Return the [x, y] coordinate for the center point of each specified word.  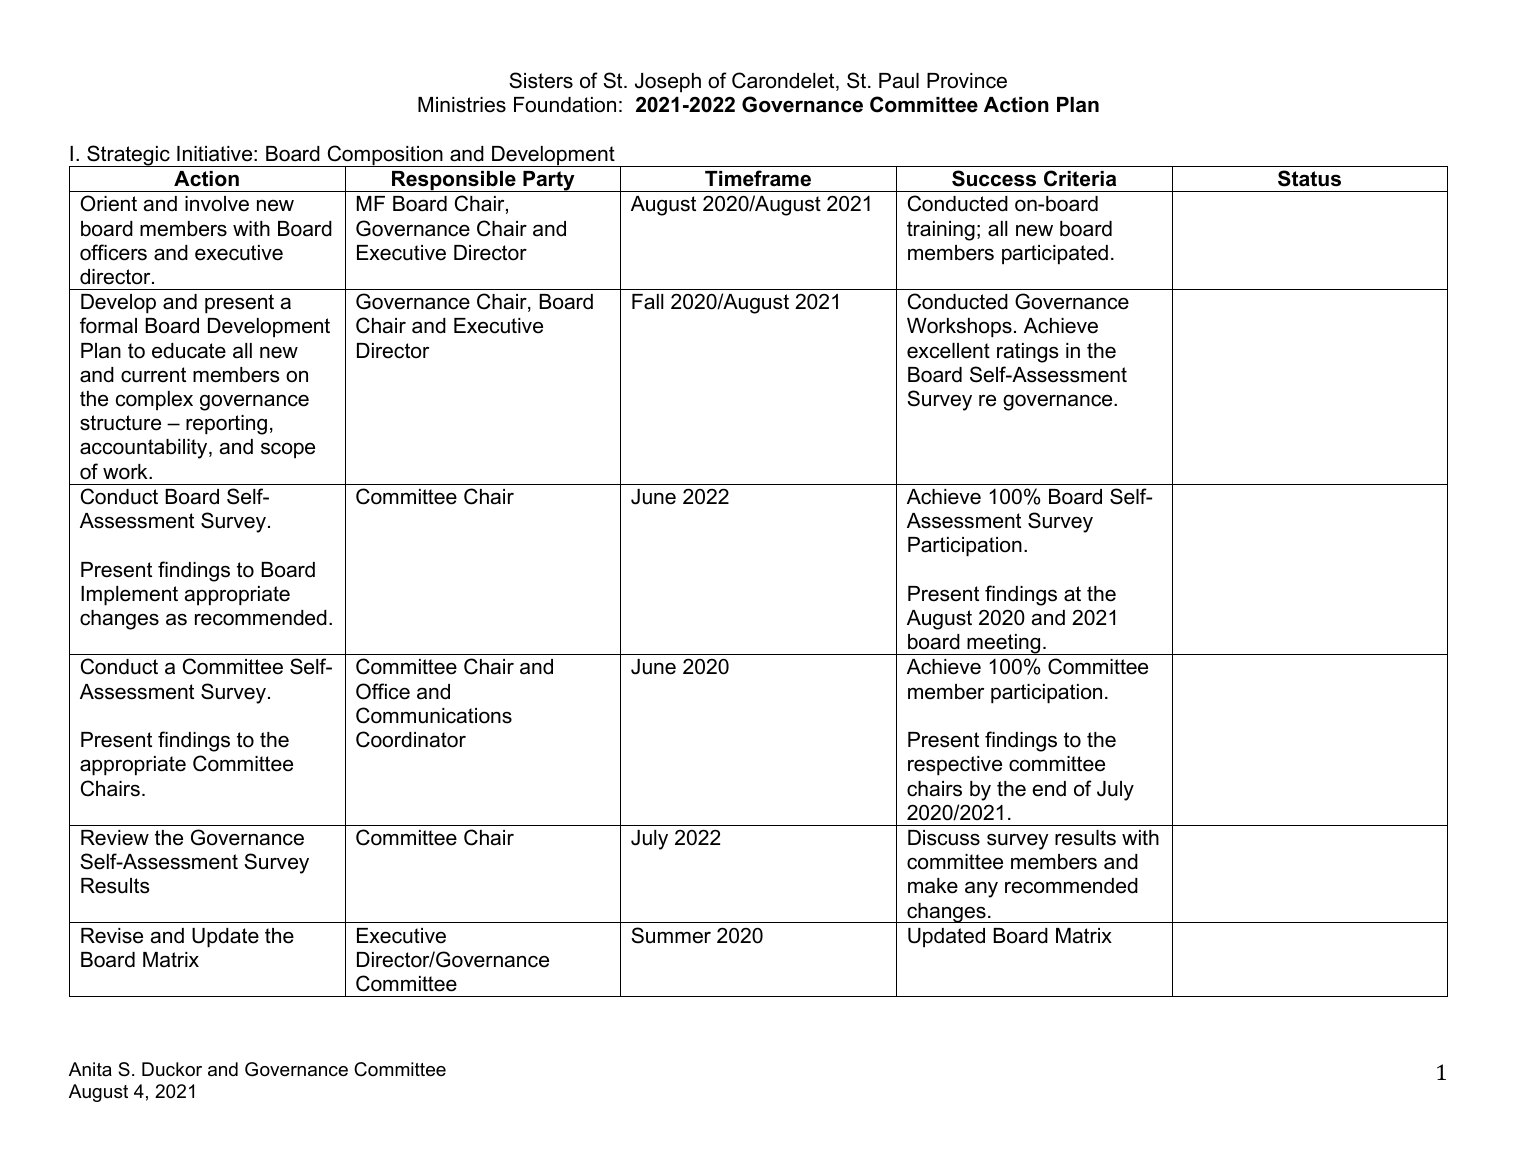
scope [288, 451]
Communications [434, 715]
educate [189, 351]
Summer [671, 935]
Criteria [1080, 178]
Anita [90, 1069]
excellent [948, 351]
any [981, 889]
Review [115, 838]
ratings [1028, 353]
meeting [1004, 644]
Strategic [128, 156]
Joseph [668, 83]
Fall [648, 302]
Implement [129, 596]
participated [1055, 255]
